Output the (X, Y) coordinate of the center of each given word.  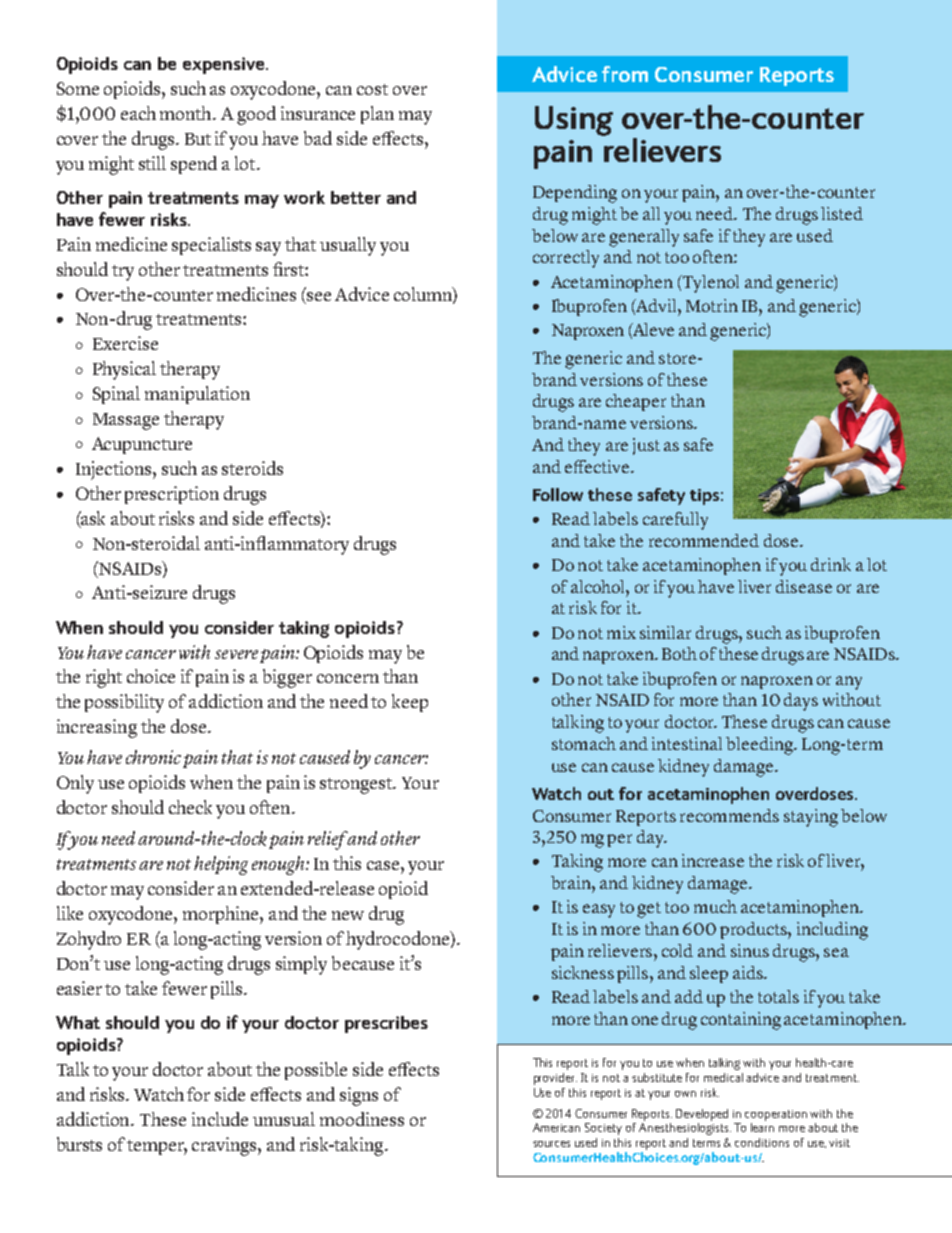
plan (377, 115)
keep (410, 703)
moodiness (362, 1119)
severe (236, 654)
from (625, 74)
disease (804, 586)
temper (157, 1147)
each (138, 113)
